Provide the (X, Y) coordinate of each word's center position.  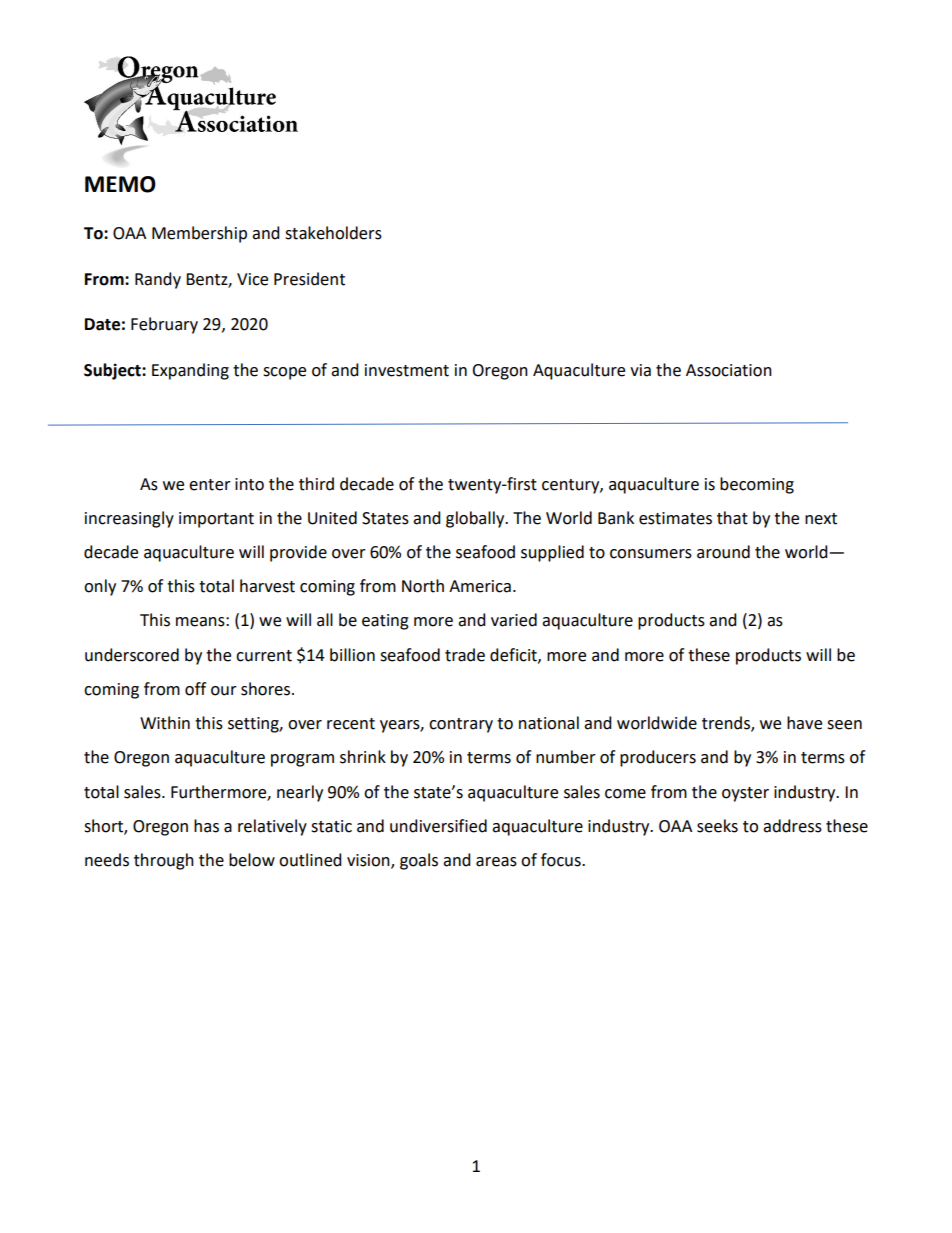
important (216, 520)
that (732, 518)
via (640, 370)
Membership (199, 234)
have (804, 723)
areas (496, 862)
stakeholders (333, 233)
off (195, 689)
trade (465, 655)
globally (476, 519)
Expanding (190, 371)
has (206, 826)
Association (729, 370)
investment (407, 370)
